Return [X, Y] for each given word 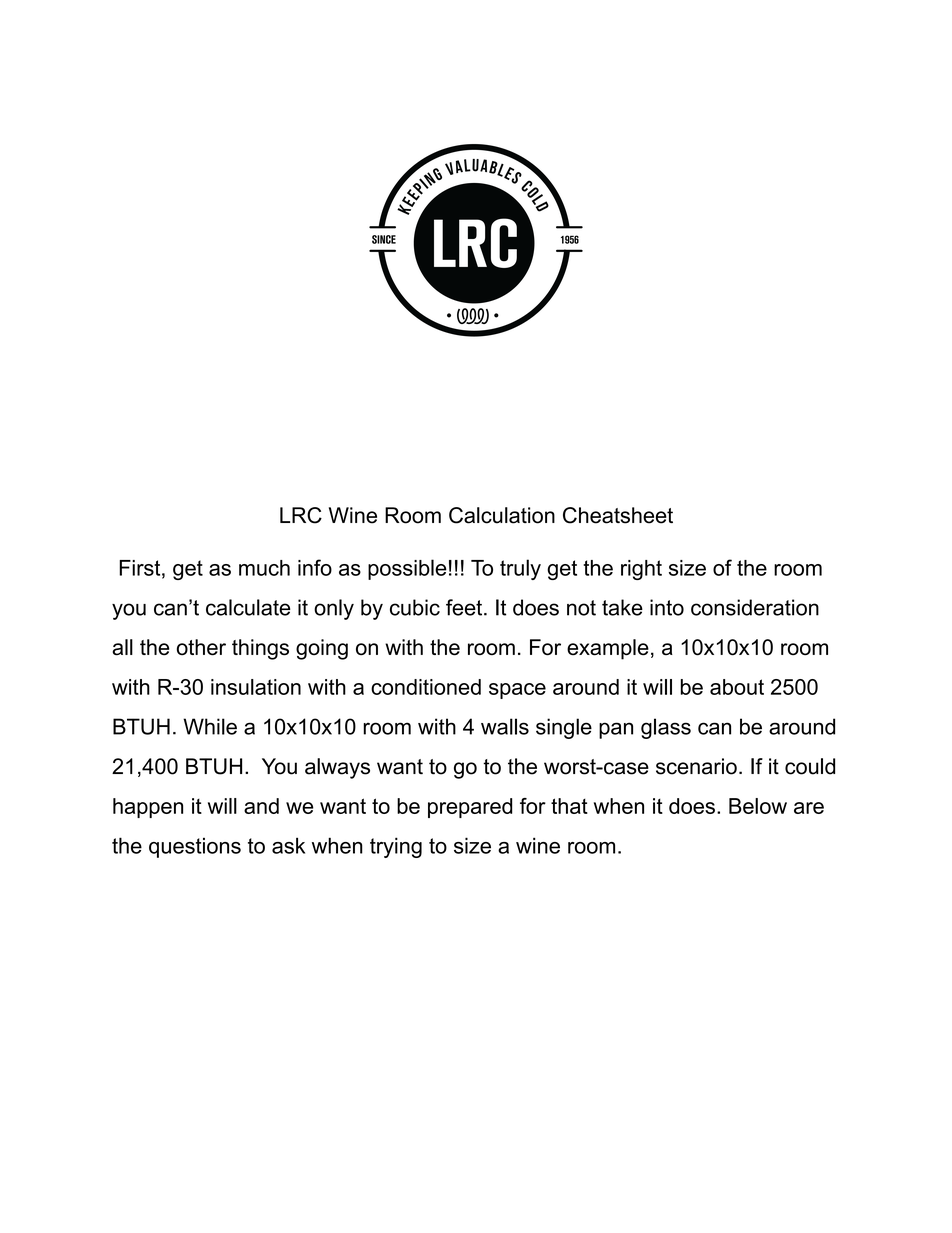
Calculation [502, 515]
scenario [696, 766]
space [517, 691]
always [337, 768]
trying [396, 847]
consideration [755, 607]
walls [505, 726]
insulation [256, 687]
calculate [248, 607]
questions [195, 848]
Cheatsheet [618, 515]
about [737, 687]
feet [465, 607]
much [264, 568]
